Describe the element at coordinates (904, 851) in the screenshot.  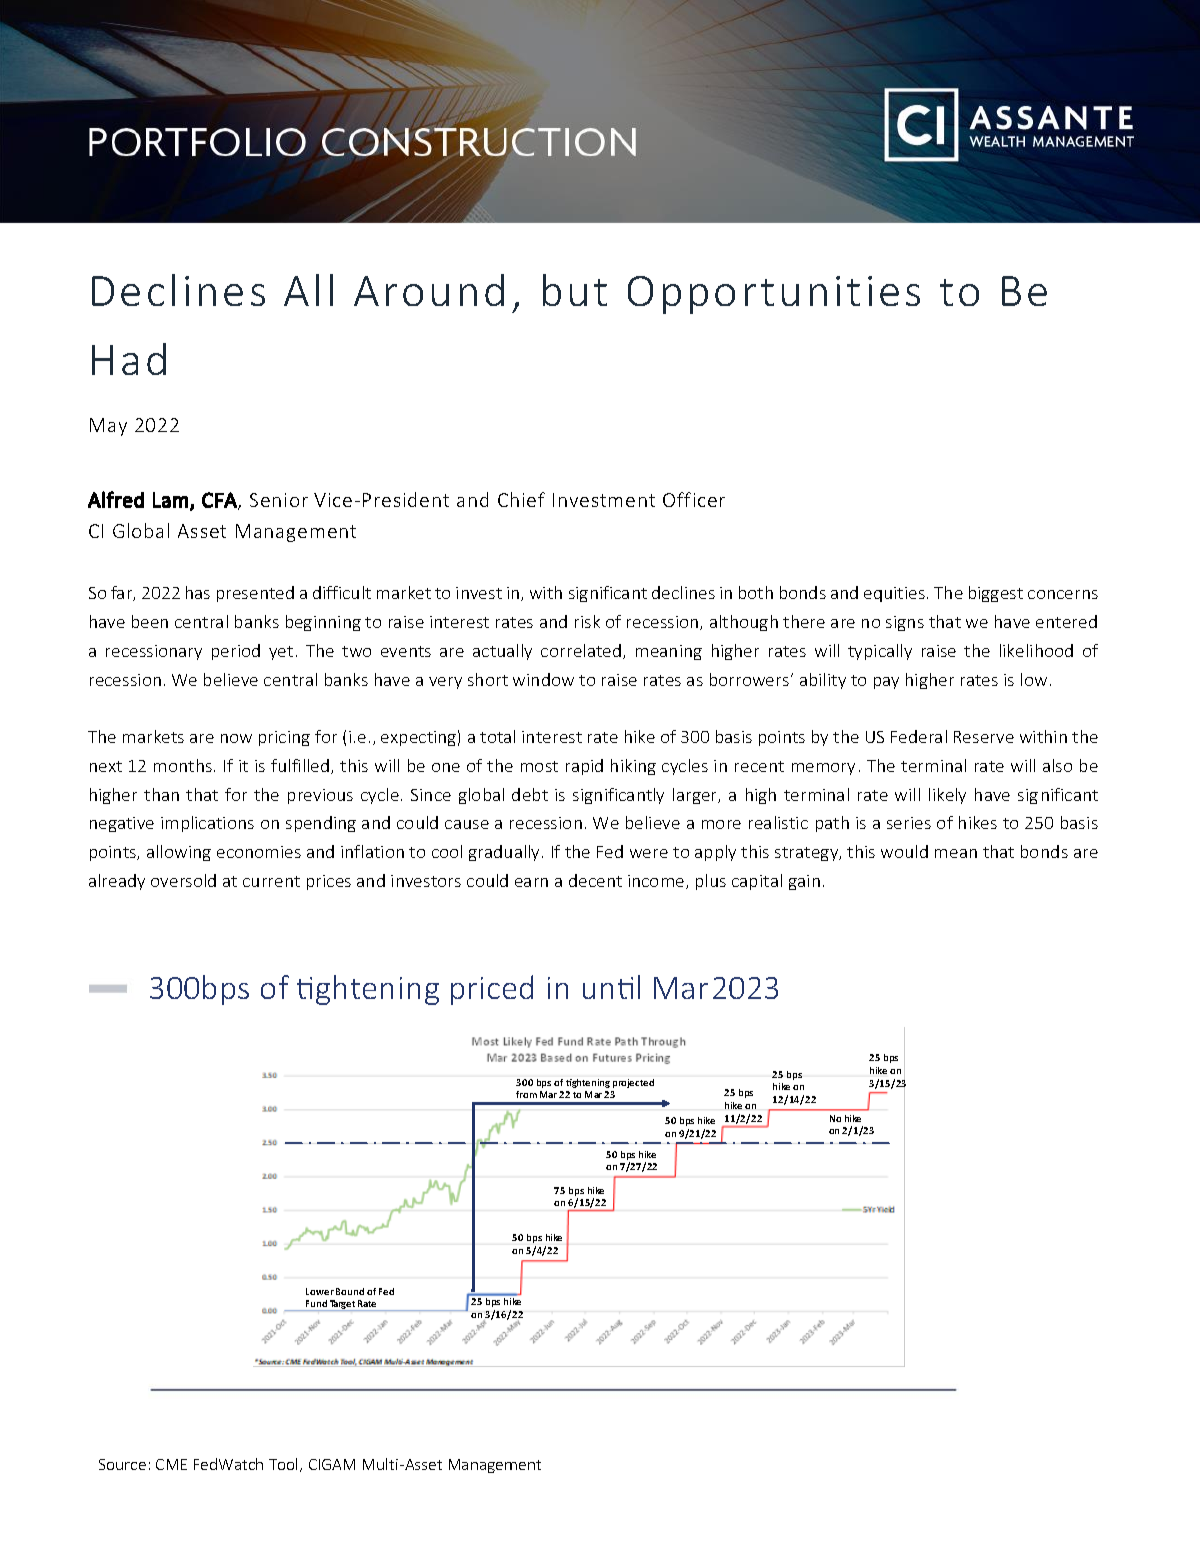
I see `would` at that location.
